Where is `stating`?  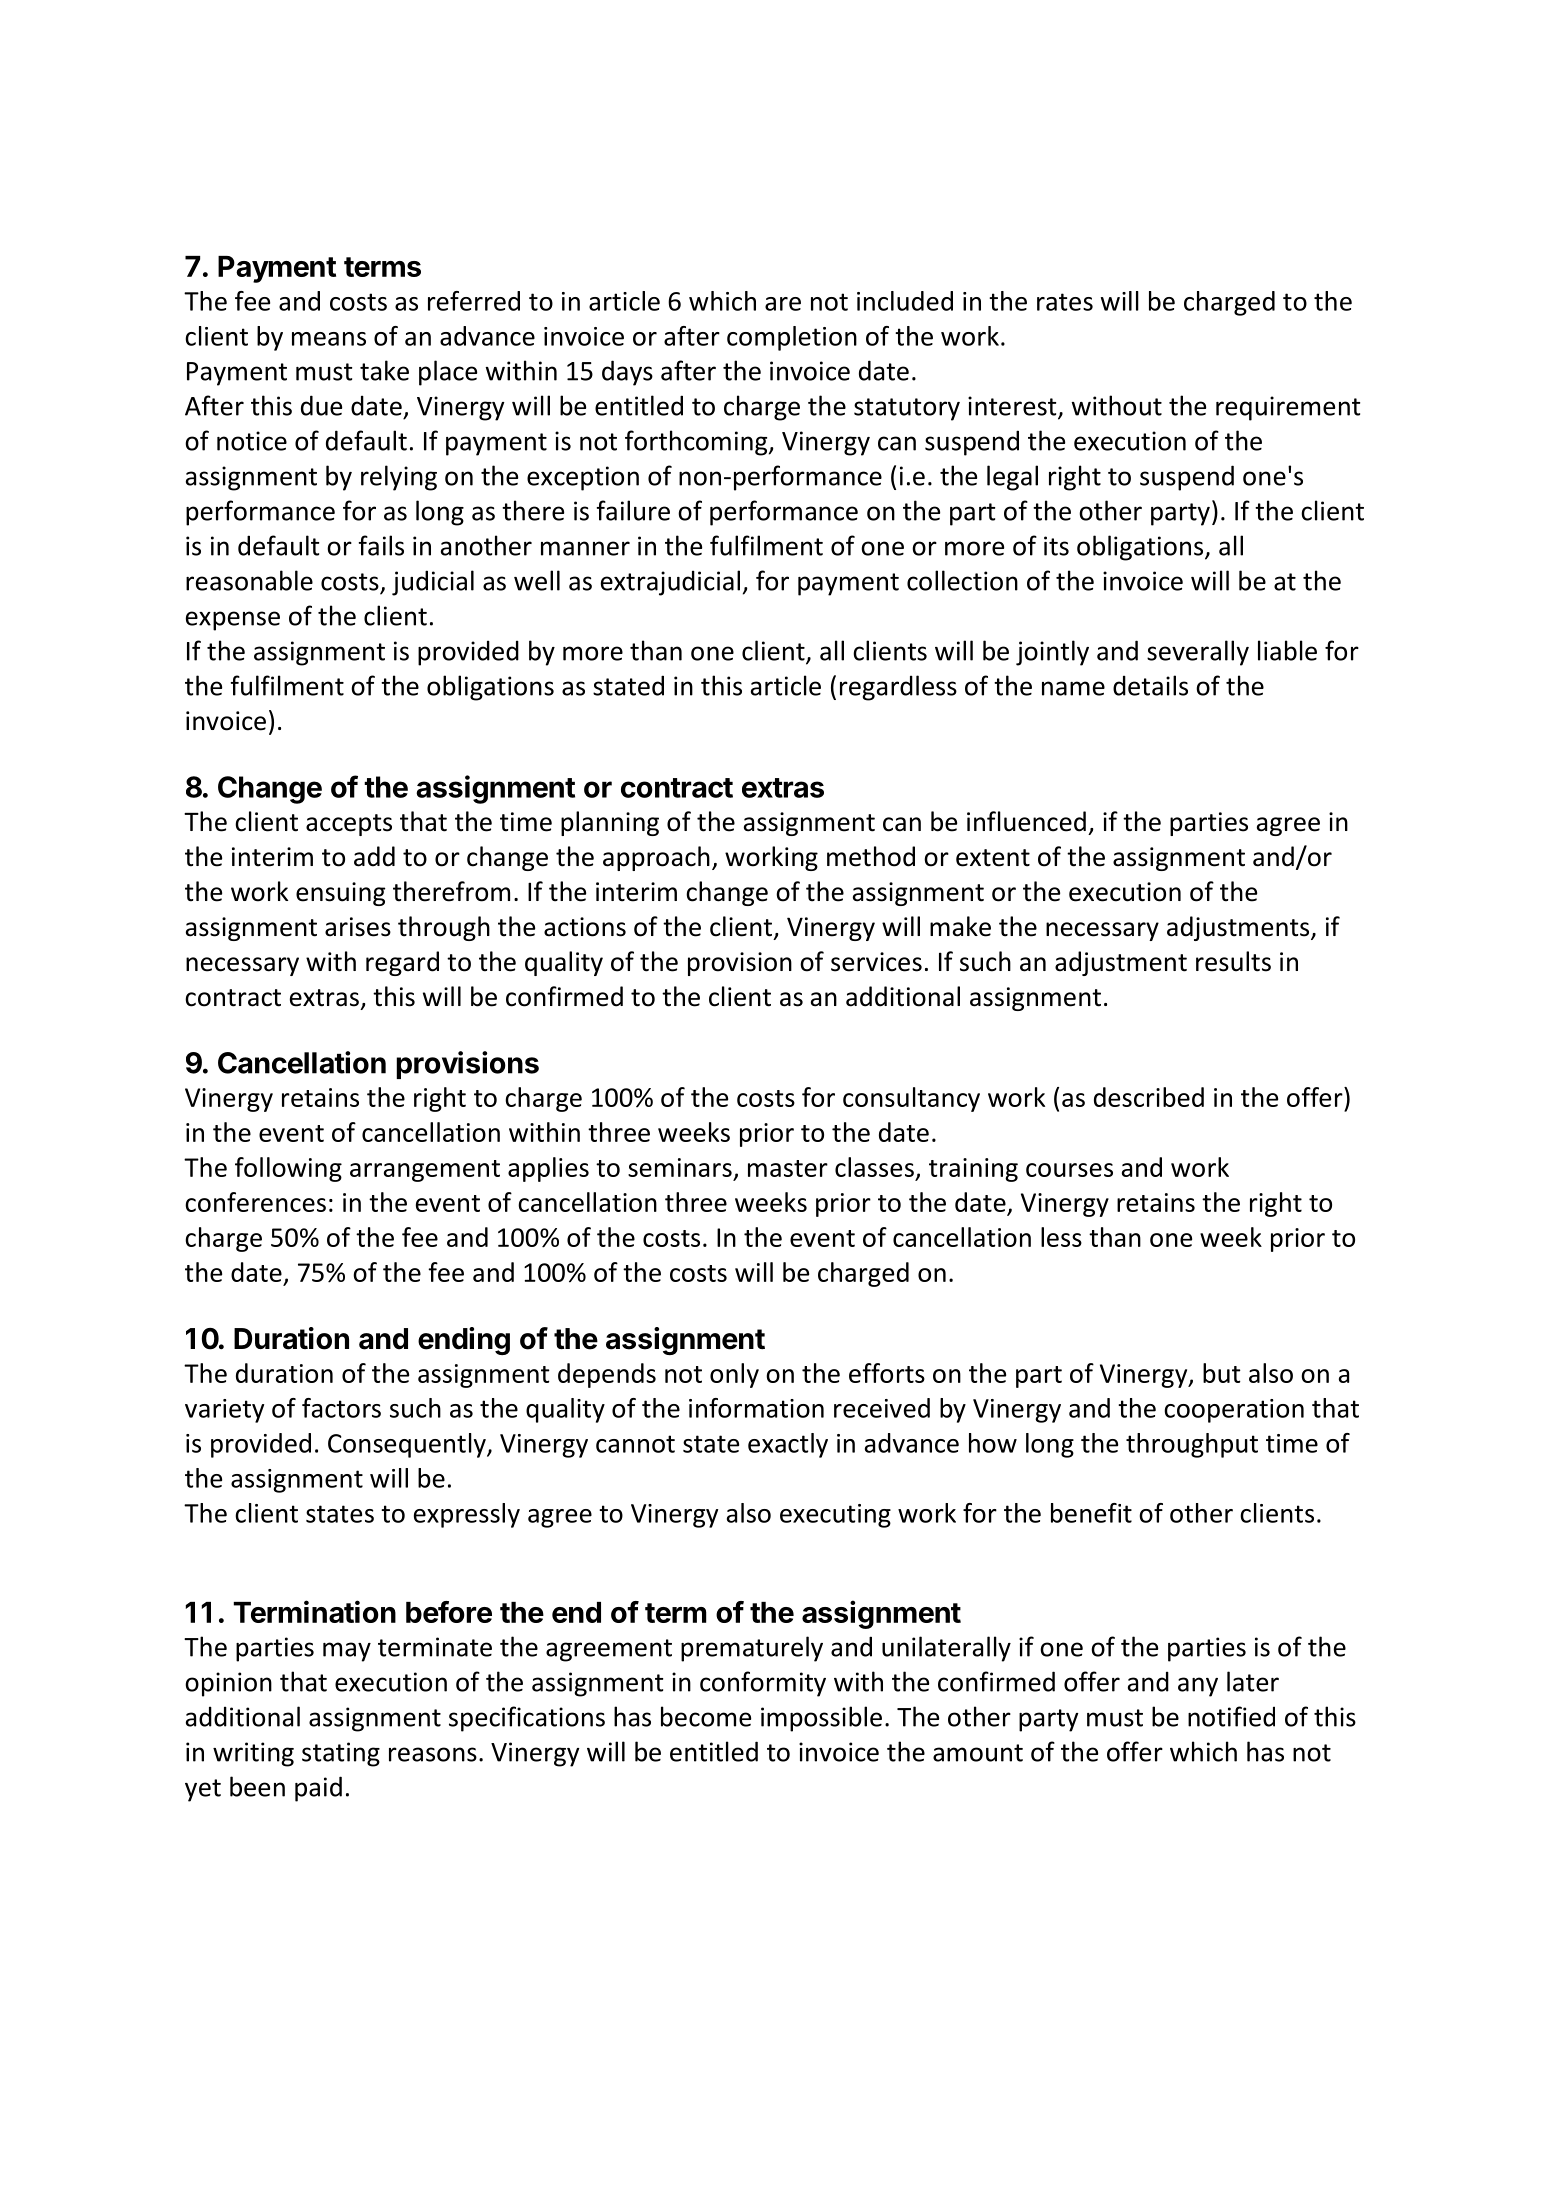
stating is located at coordinates (341, 1754).
